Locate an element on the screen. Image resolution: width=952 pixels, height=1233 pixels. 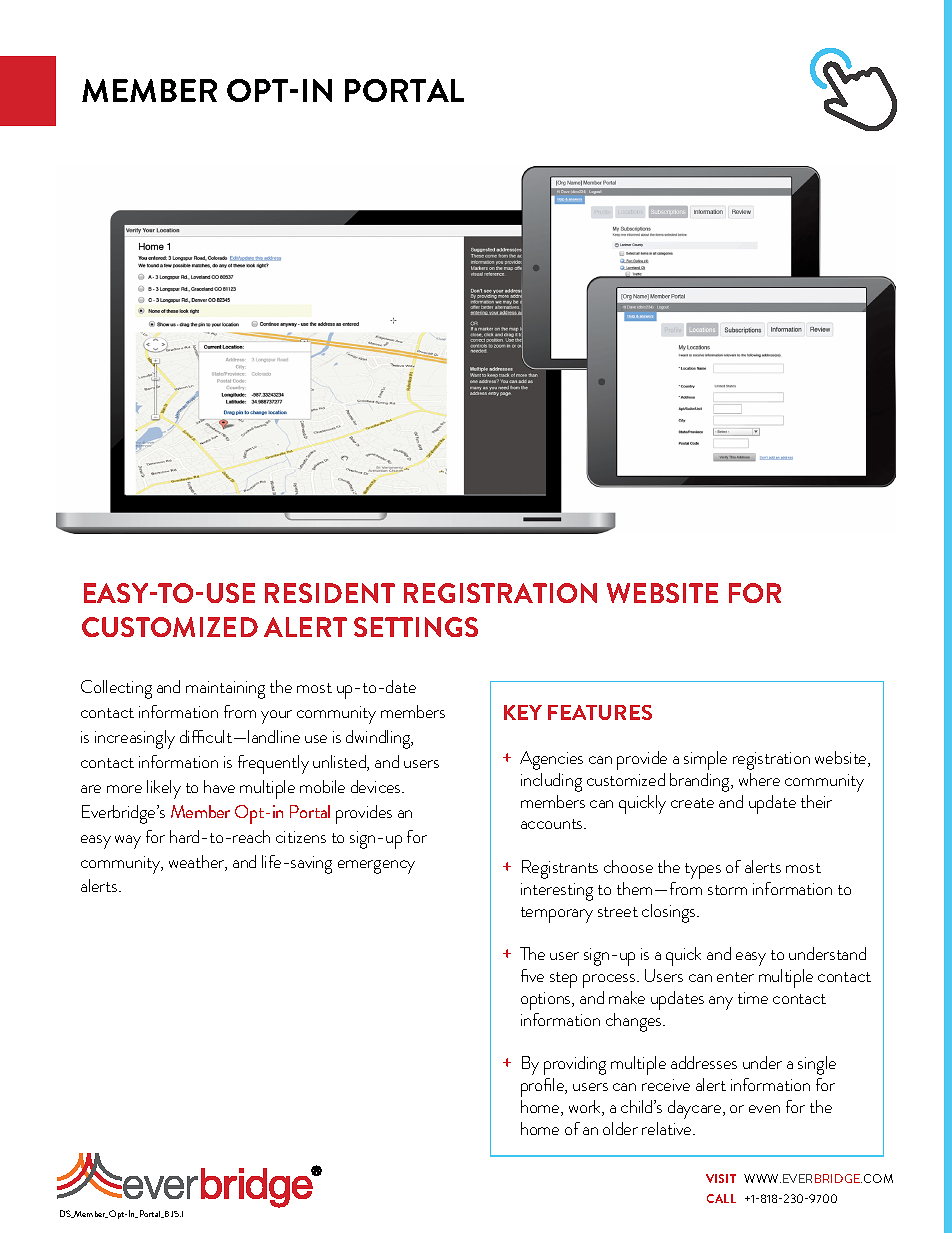
storm is located at coordinates (727, 890).
